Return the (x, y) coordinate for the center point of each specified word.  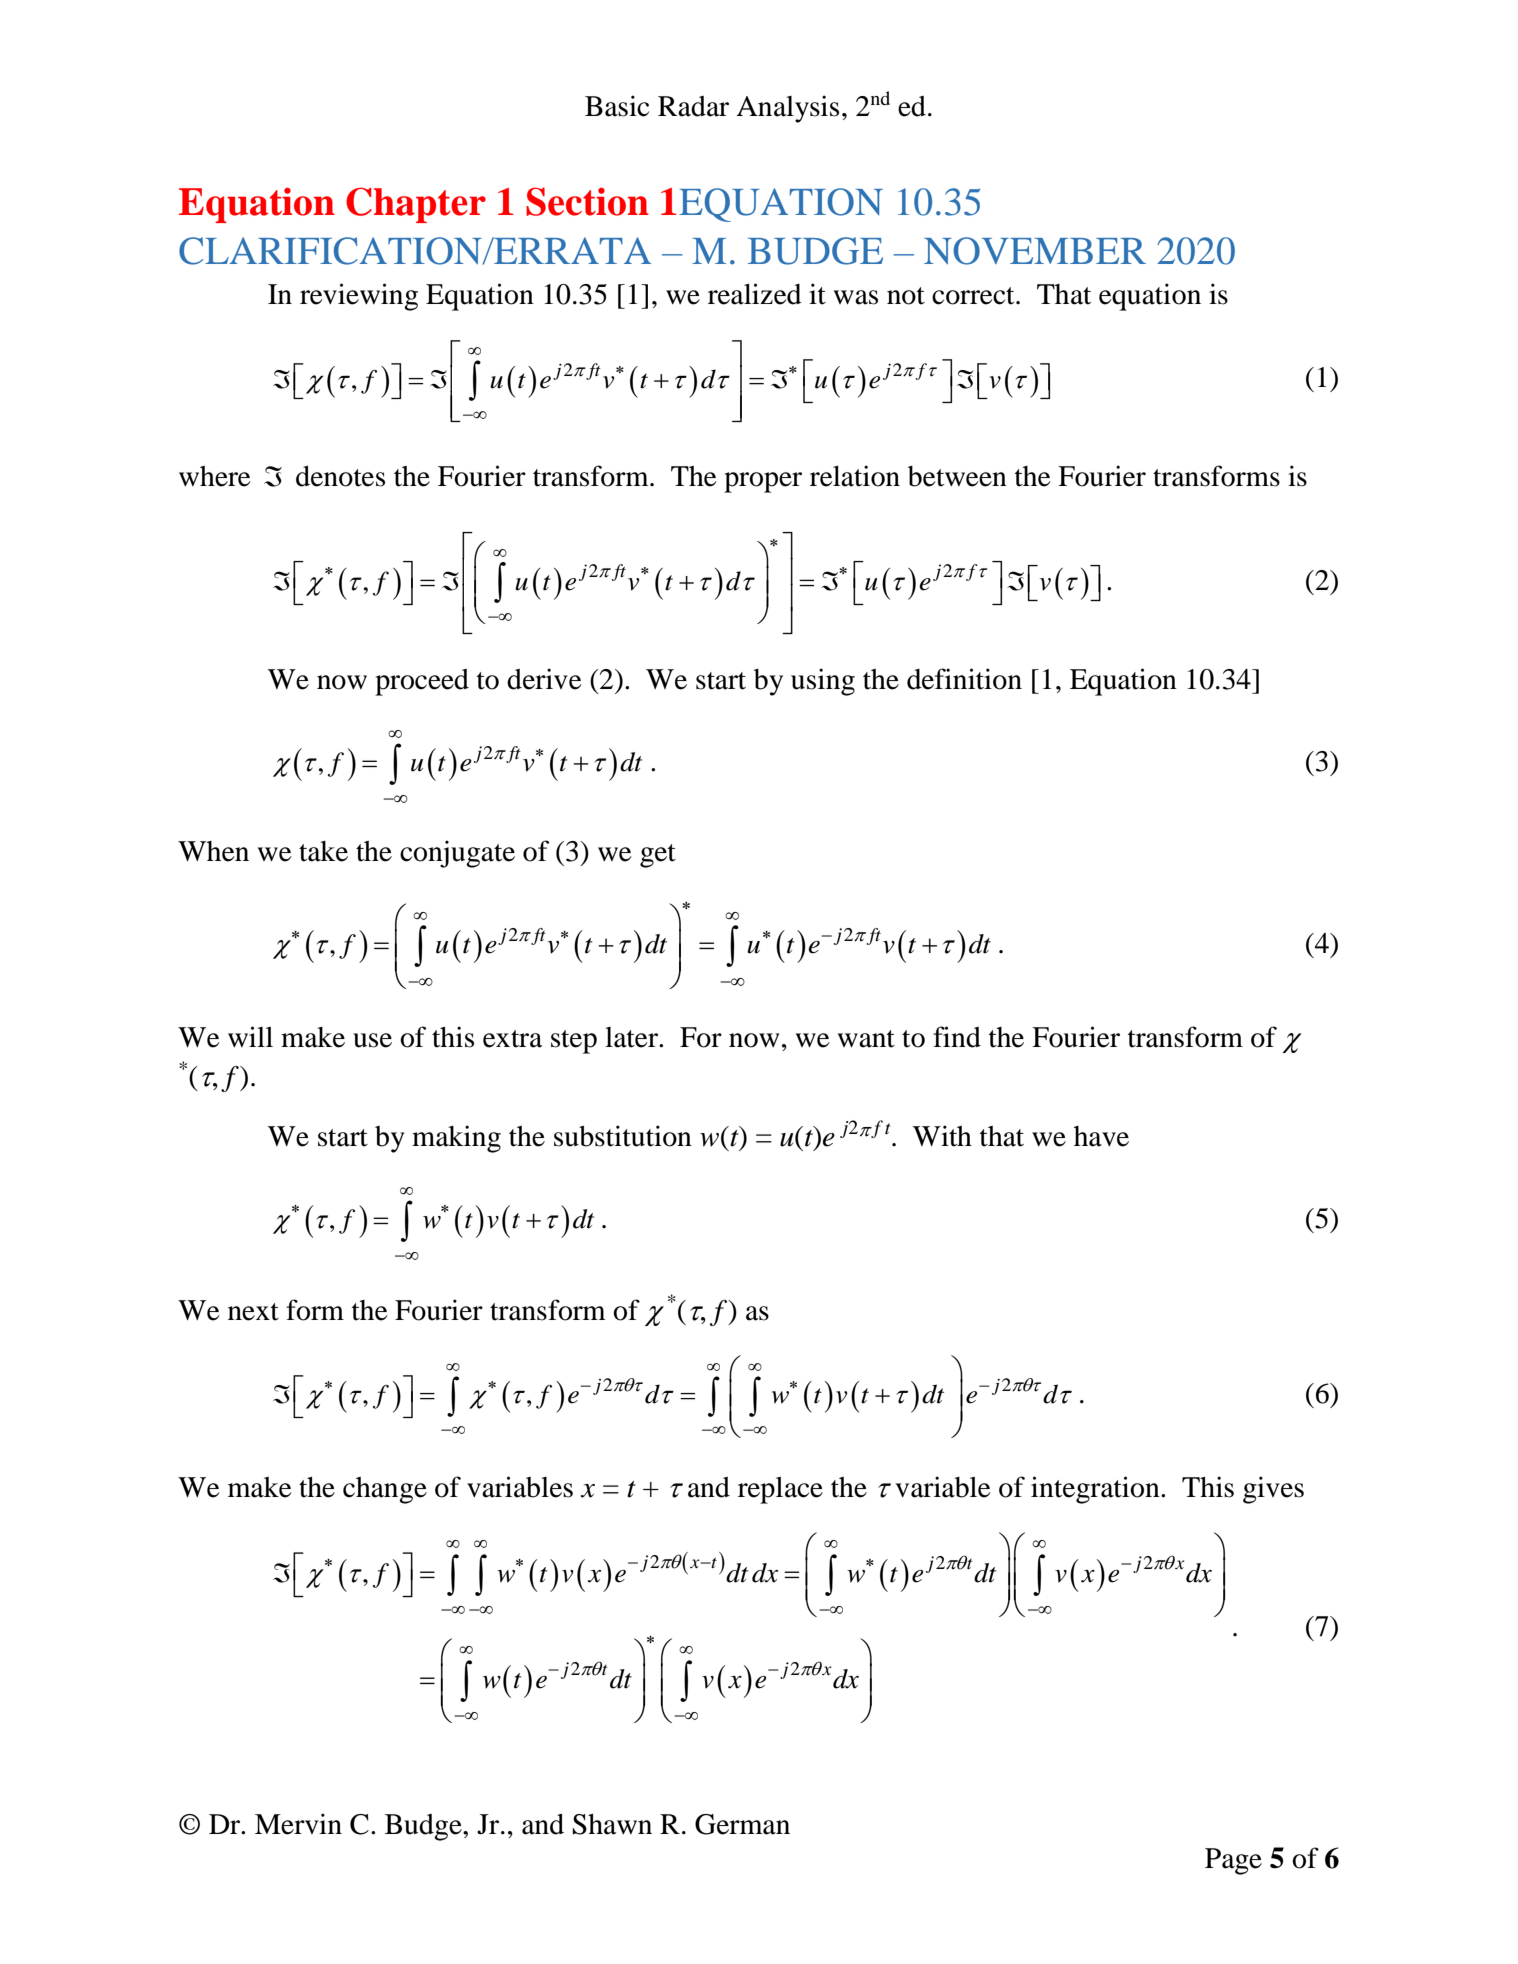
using (823, 682)
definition (964, 679)
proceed (422, 682)
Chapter (416, 205)
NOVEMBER (1035, 251)
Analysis (787, 109)
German (742, 1824)
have (1101, 1136)
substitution (623, 1136)
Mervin (298, 1824)
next (253, 1312)
